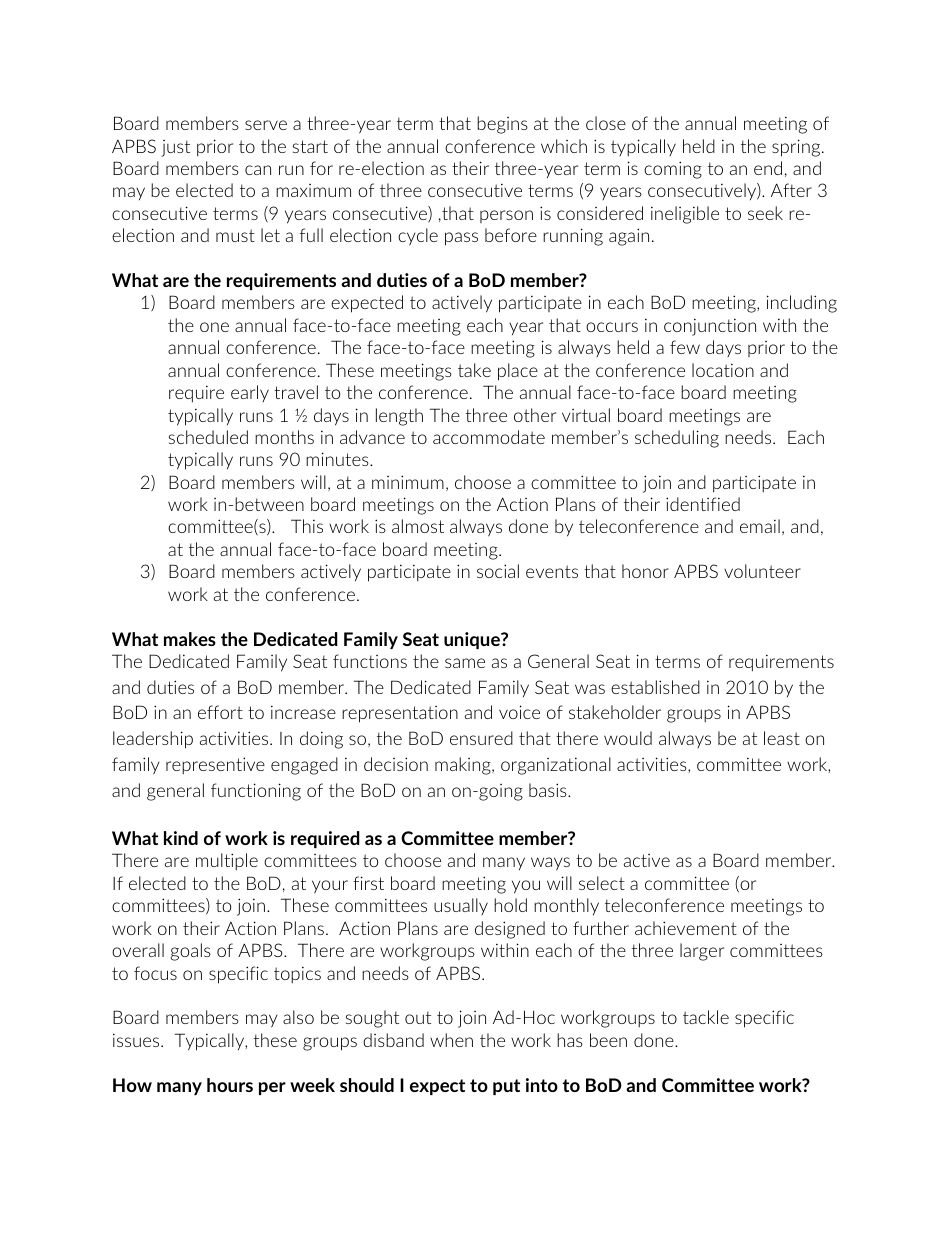 The height and width of the document is (1233, 952). What do you see at coordinates (768, 168) in the document?
I see `end` at bounding box center [768, 168].
